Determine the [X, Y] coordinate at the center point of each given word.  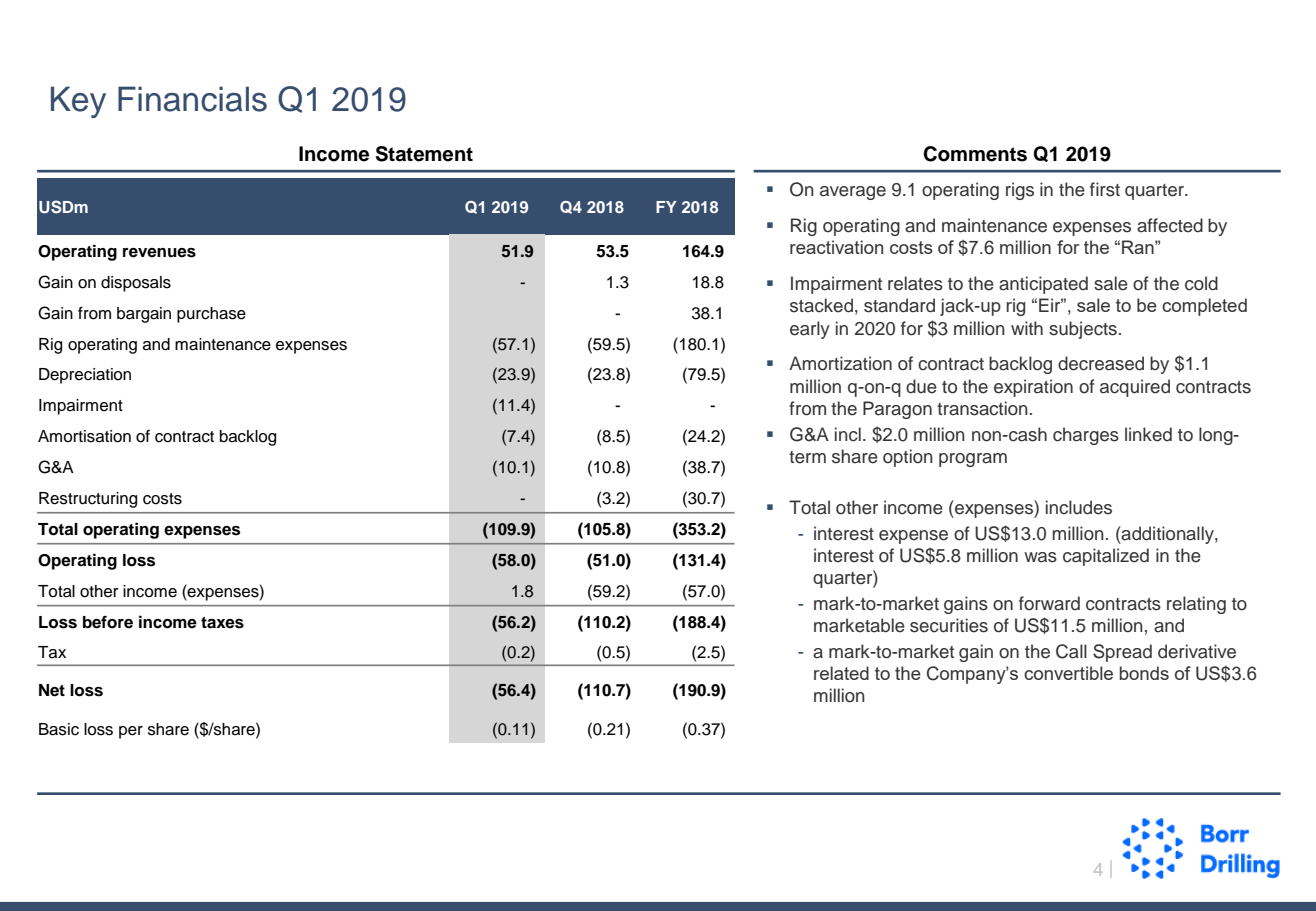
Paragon [897, 410]
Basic [59, 729]
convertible [1068, 673]
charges [1086, 436]
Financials [192, 99]
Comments [975, 154]
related [841, 673]
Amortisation [84, 436]
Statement [424, 154]
